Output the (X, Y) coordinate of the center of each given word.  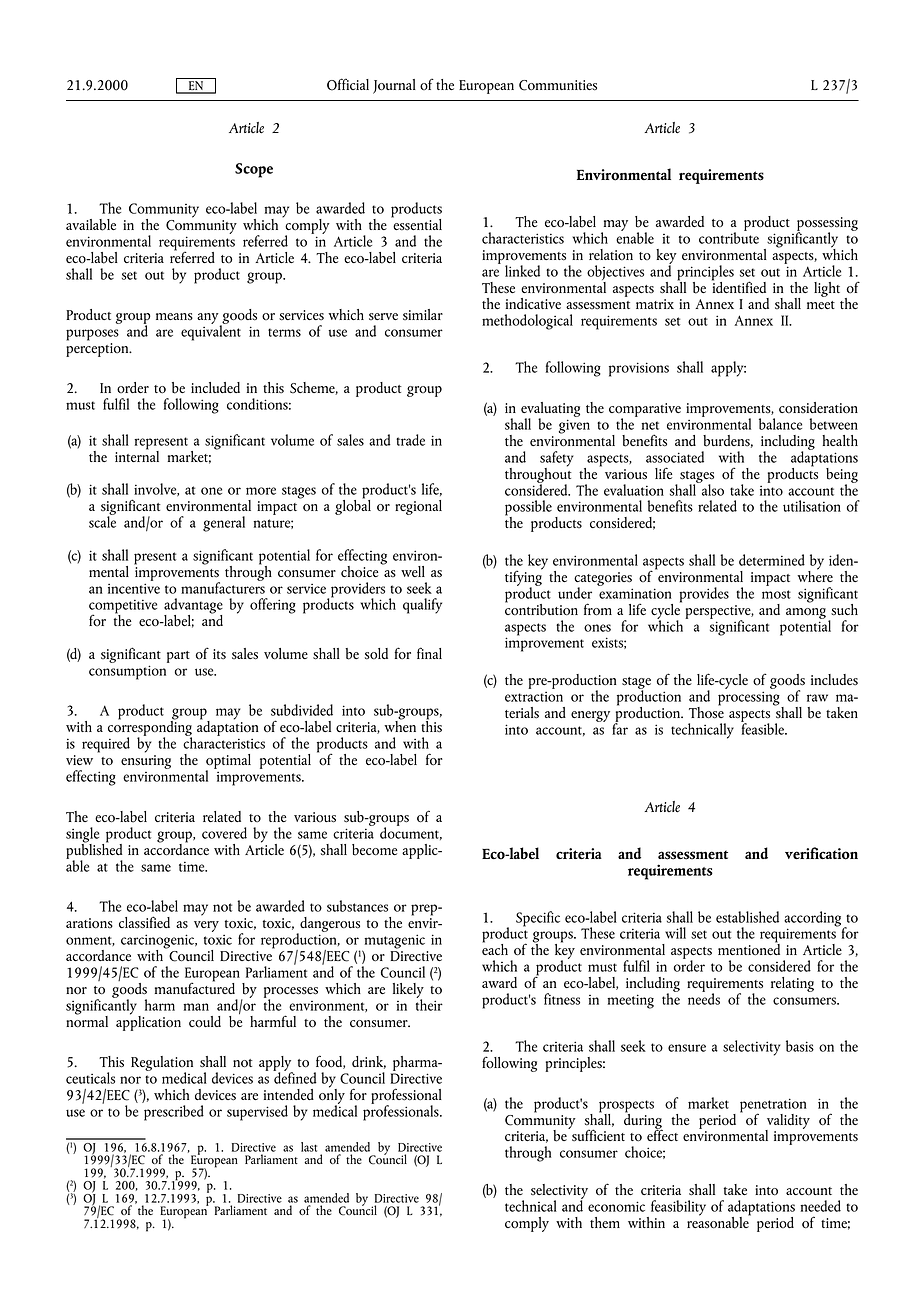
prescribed (174, 1113)
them (605, 1222)
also (712, 488)
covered (224, 833)
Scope (254, 170)
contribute (729, 237)
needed (820, 1206)
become (374, 850)
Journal (394, 86)
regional (418, 507)
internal (137, 455)
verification (821, 853)
